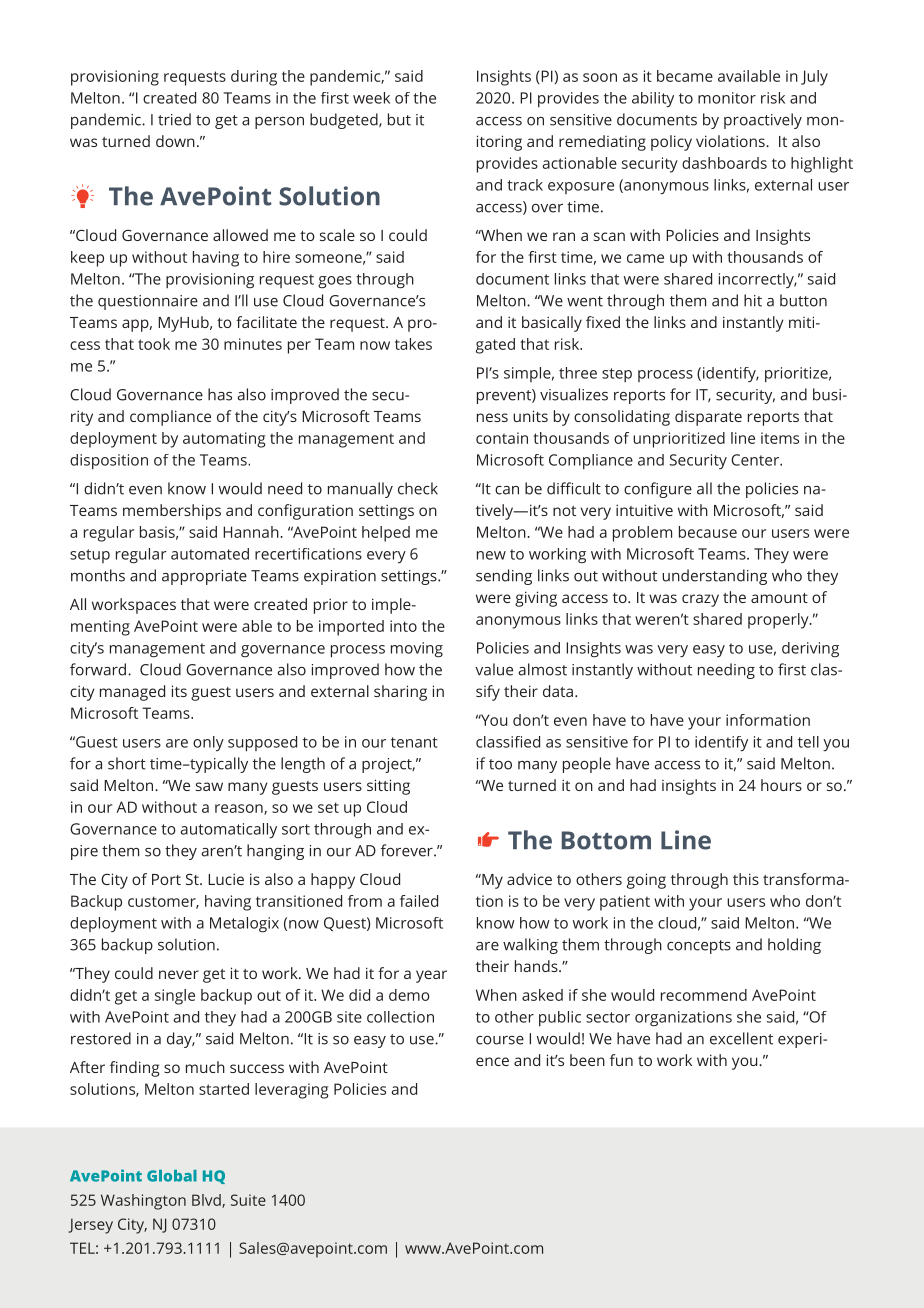  Describe the element at coordinates (418, 488) in the document. I see `check` at that location.
